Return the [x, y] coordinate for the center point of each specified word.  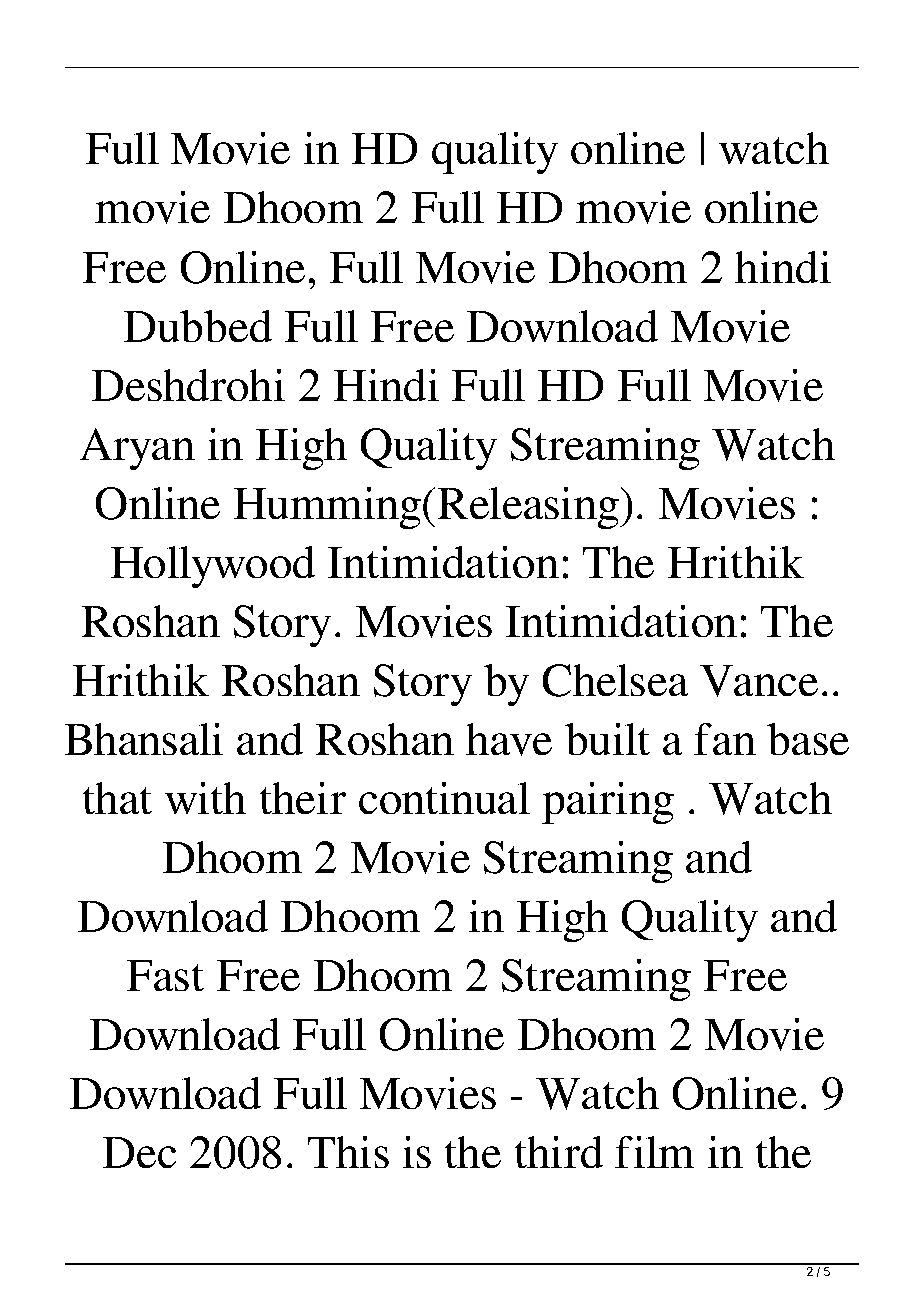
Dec [139, 1152]
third [559, 1152]
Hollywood [213, 567]
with [205, 798]
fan [725, 739]
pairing [608, 803]
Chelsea [615, 680]
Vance [759, 681]
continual [444, 798]
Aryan [137, 449]
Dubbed [198, 326]
